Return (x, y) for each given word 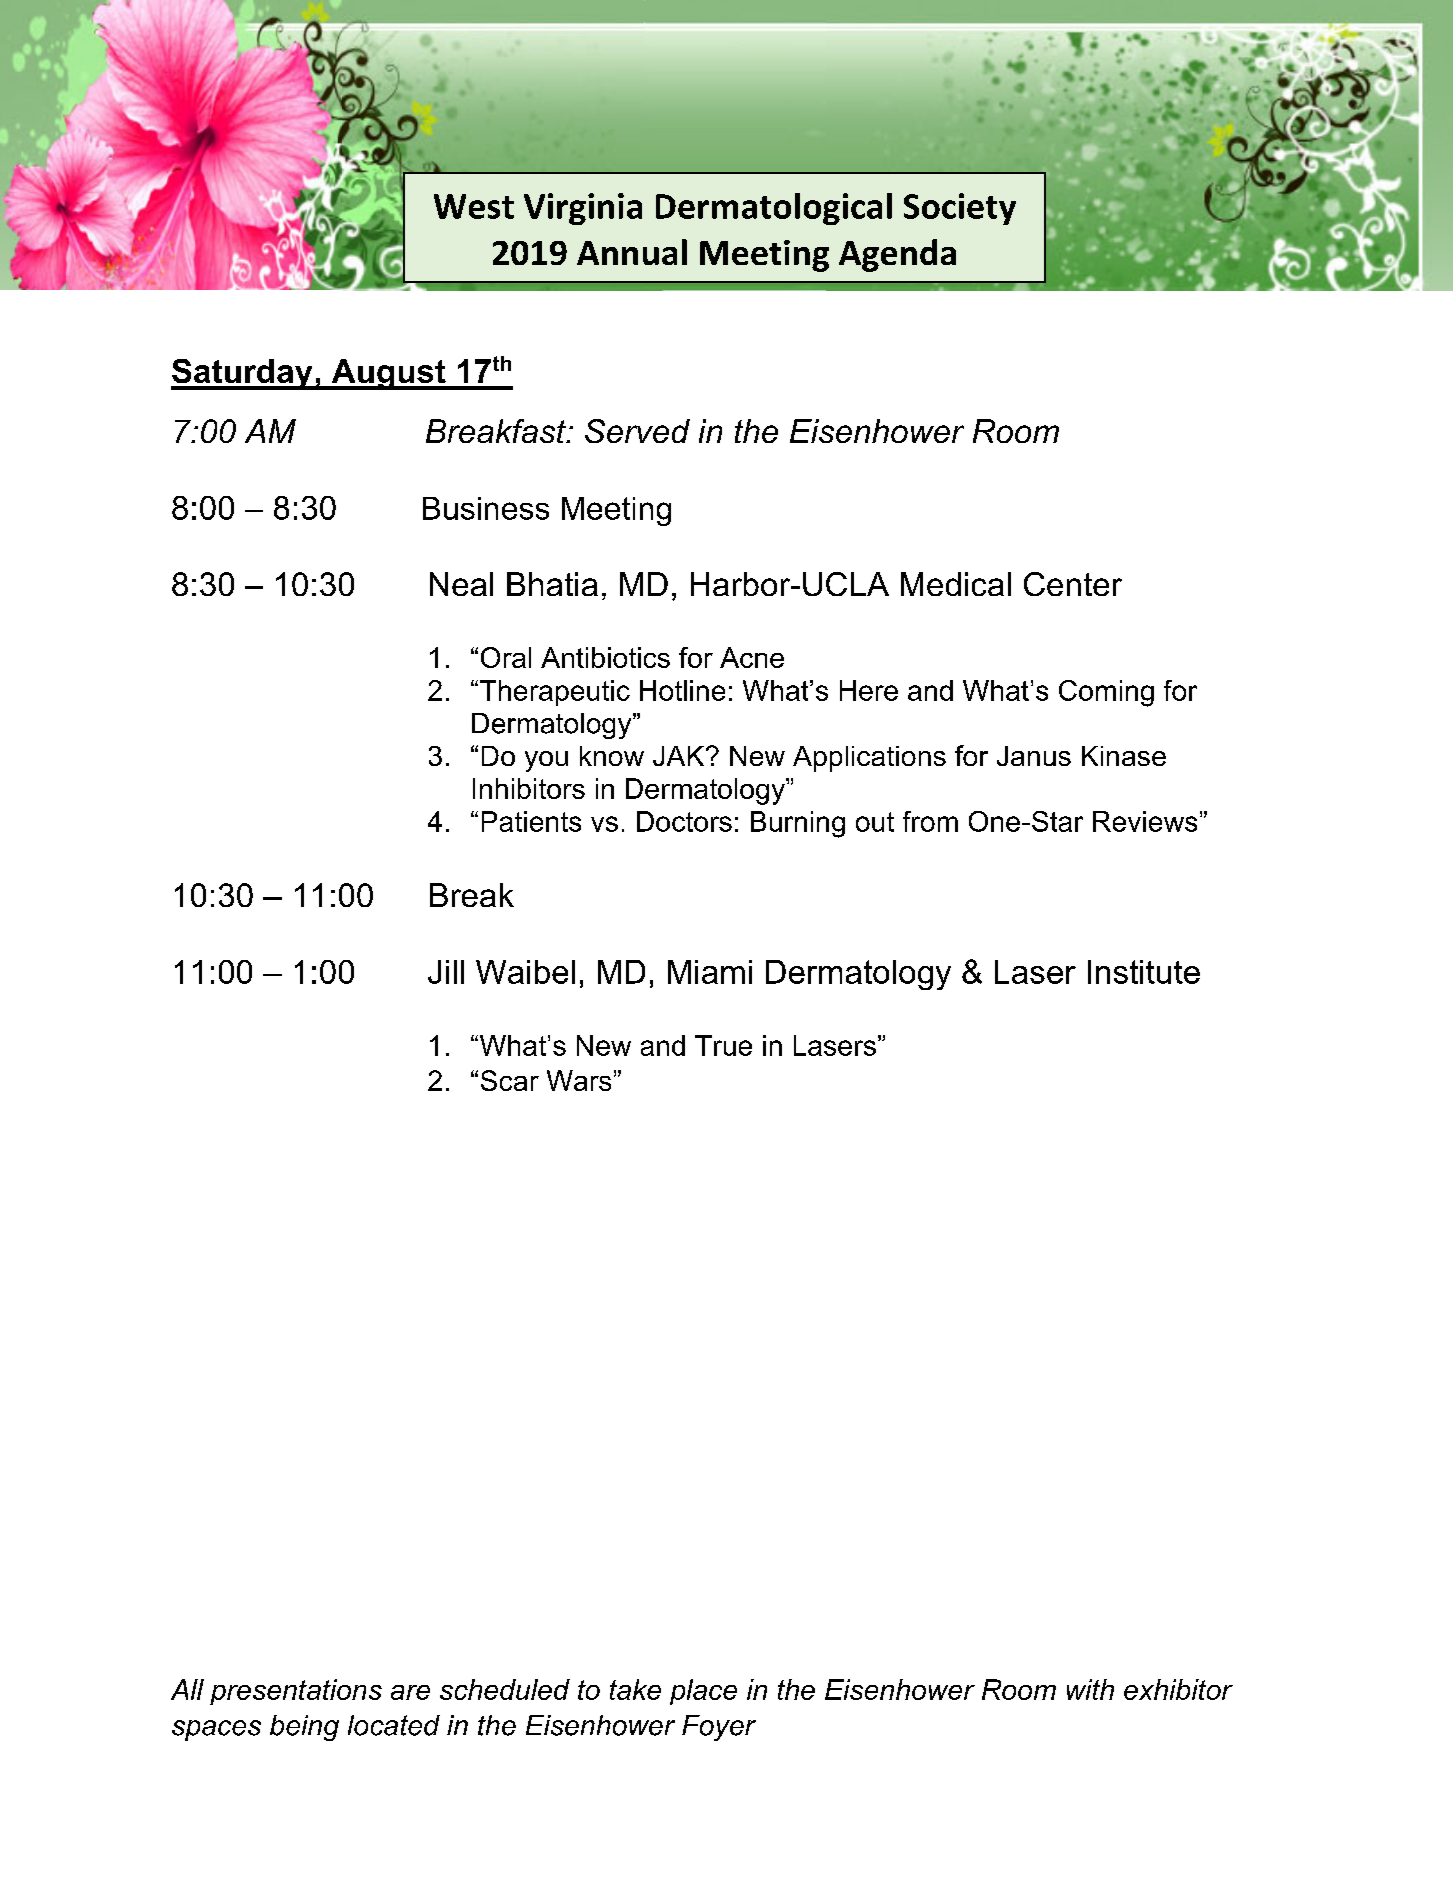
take (635, 1689)
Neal (461, 584)
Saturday (243, 374)
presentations (296, 1692)
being (304, 1728)
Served (637, 431)
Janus (1034, 756)
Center (1073, 584)
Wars (579, 1080)
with (1090, 1689)
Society (960, 209)
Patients (531, 821)
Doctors (684, 821)
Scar (510, 1080)
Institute (1144, 972)
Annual (632, 252)
